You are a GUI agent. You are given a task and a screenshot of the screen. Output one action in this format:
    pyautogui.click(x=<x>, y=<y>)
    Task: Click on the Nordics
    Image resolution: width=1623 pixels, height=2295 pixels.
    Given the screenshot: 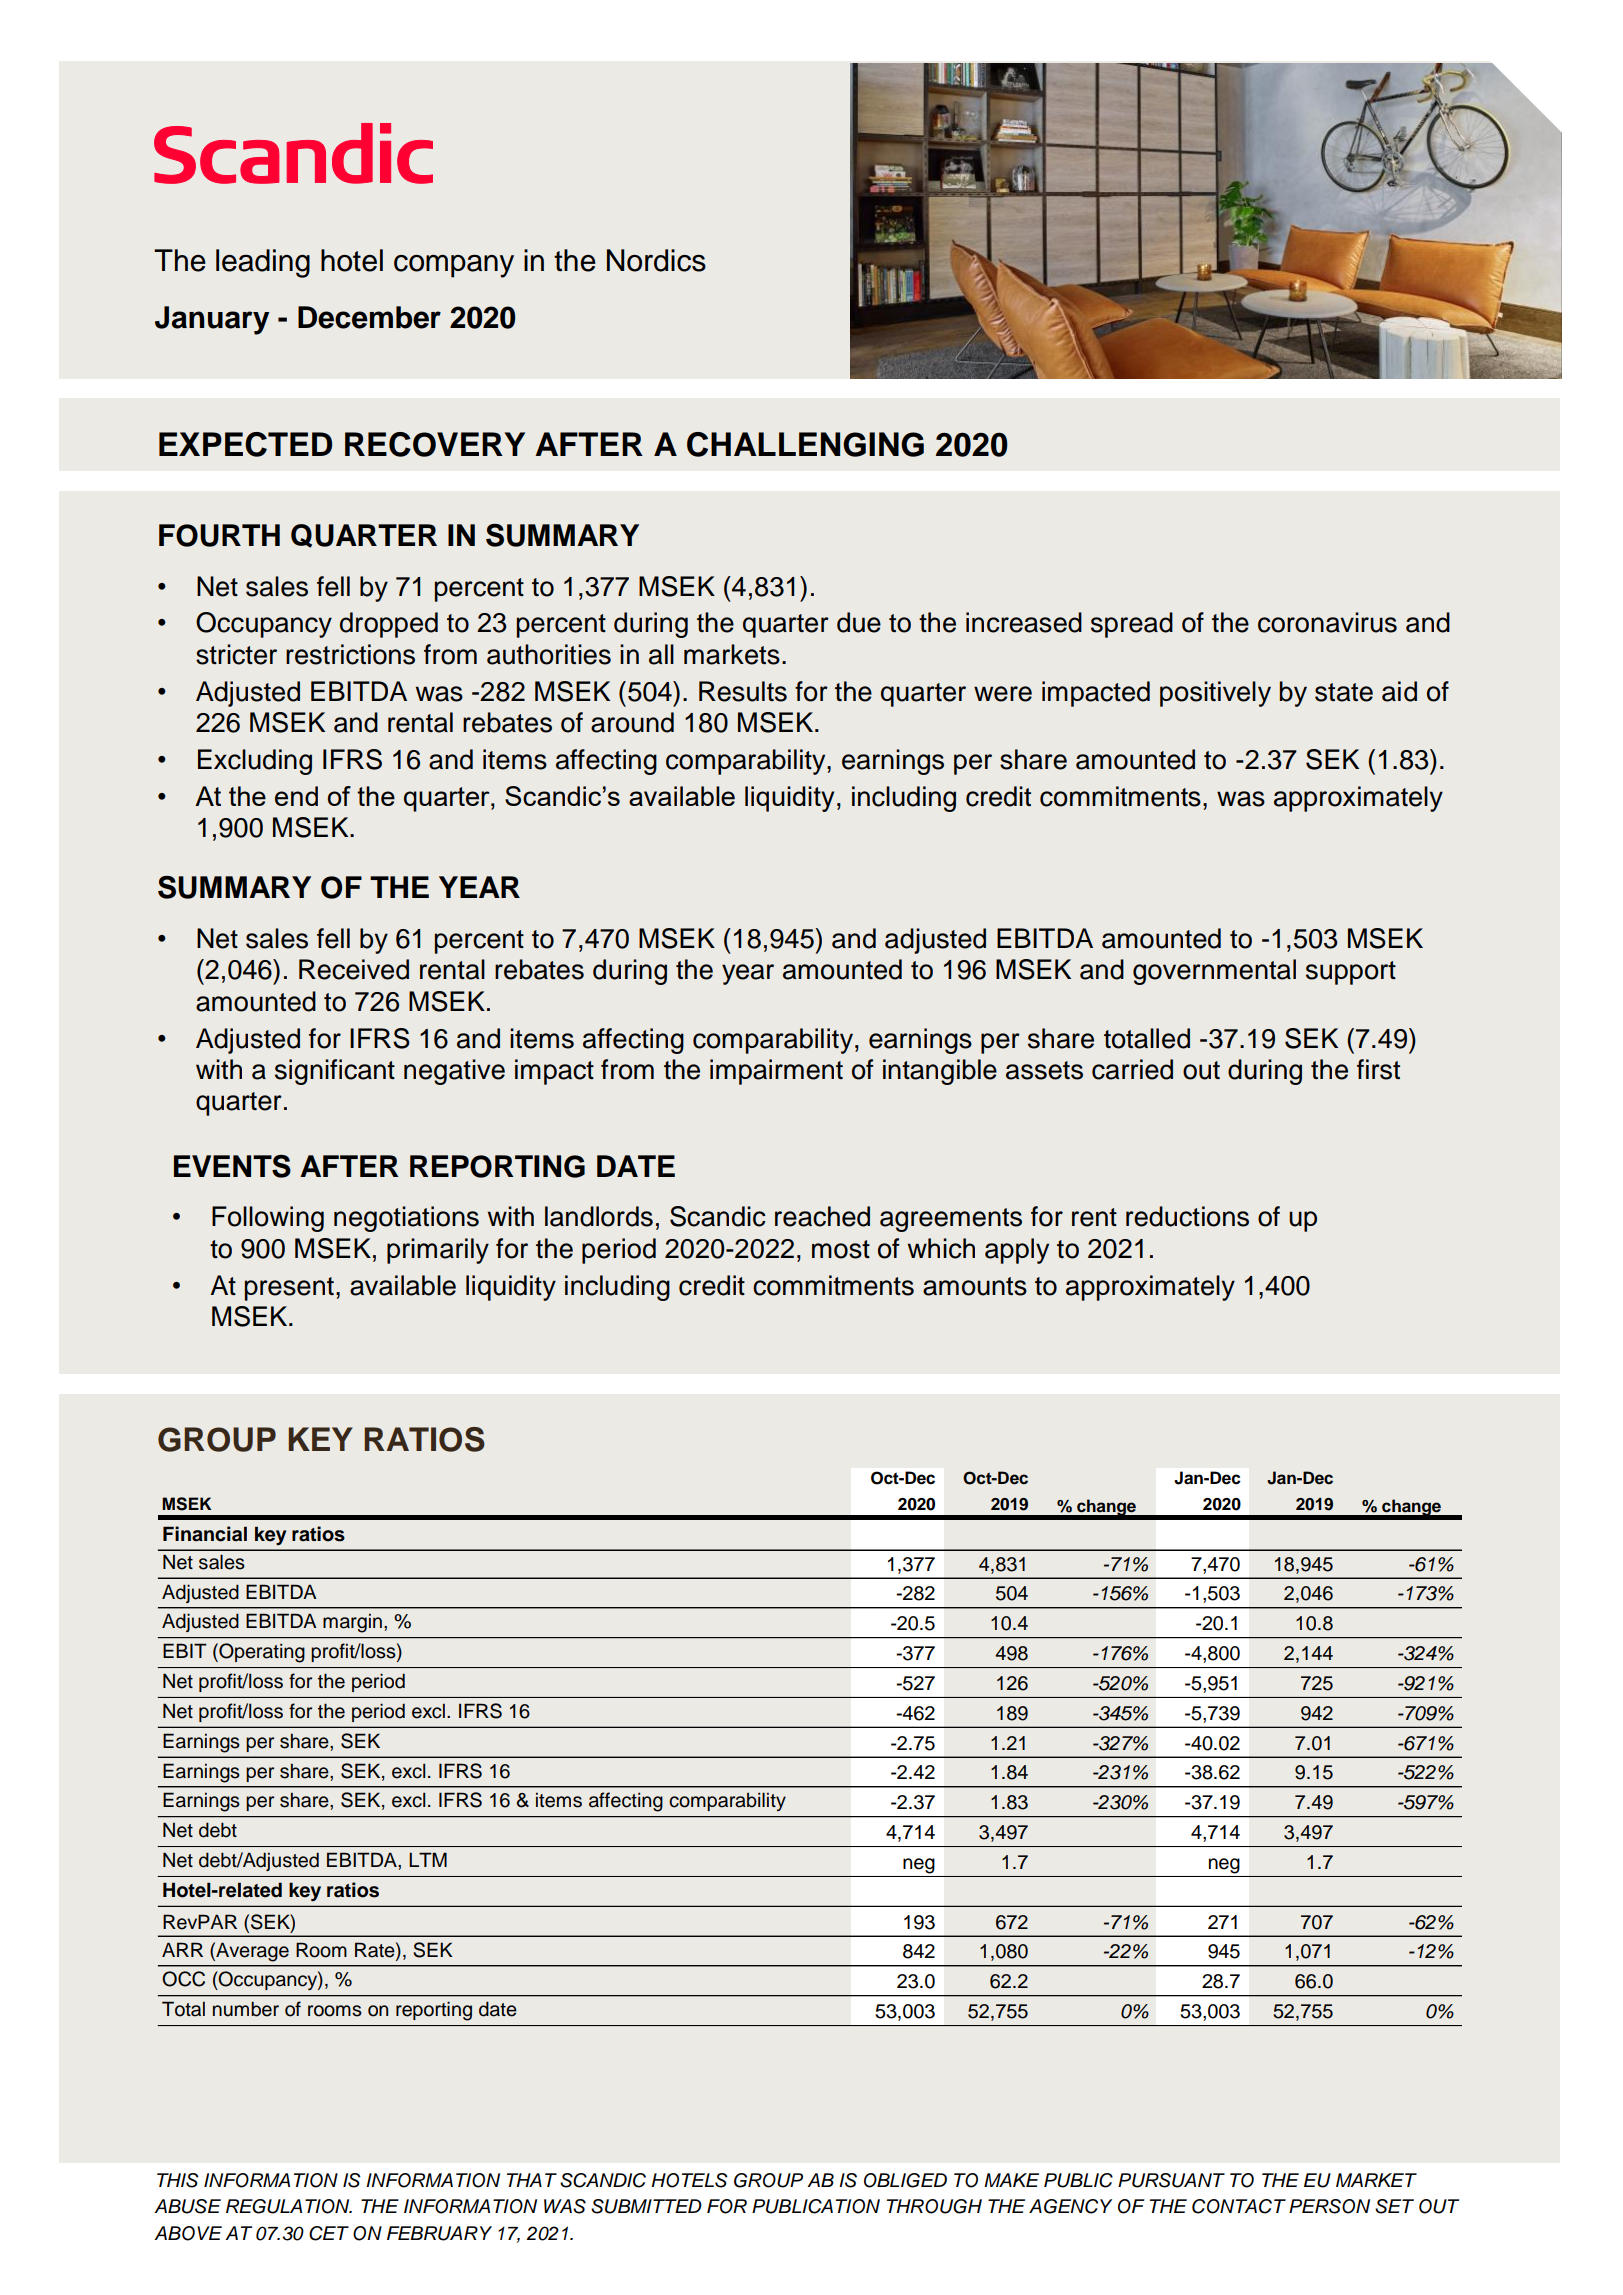 What is the action you would take?
    pyautogui.click(x=656, y=260)
